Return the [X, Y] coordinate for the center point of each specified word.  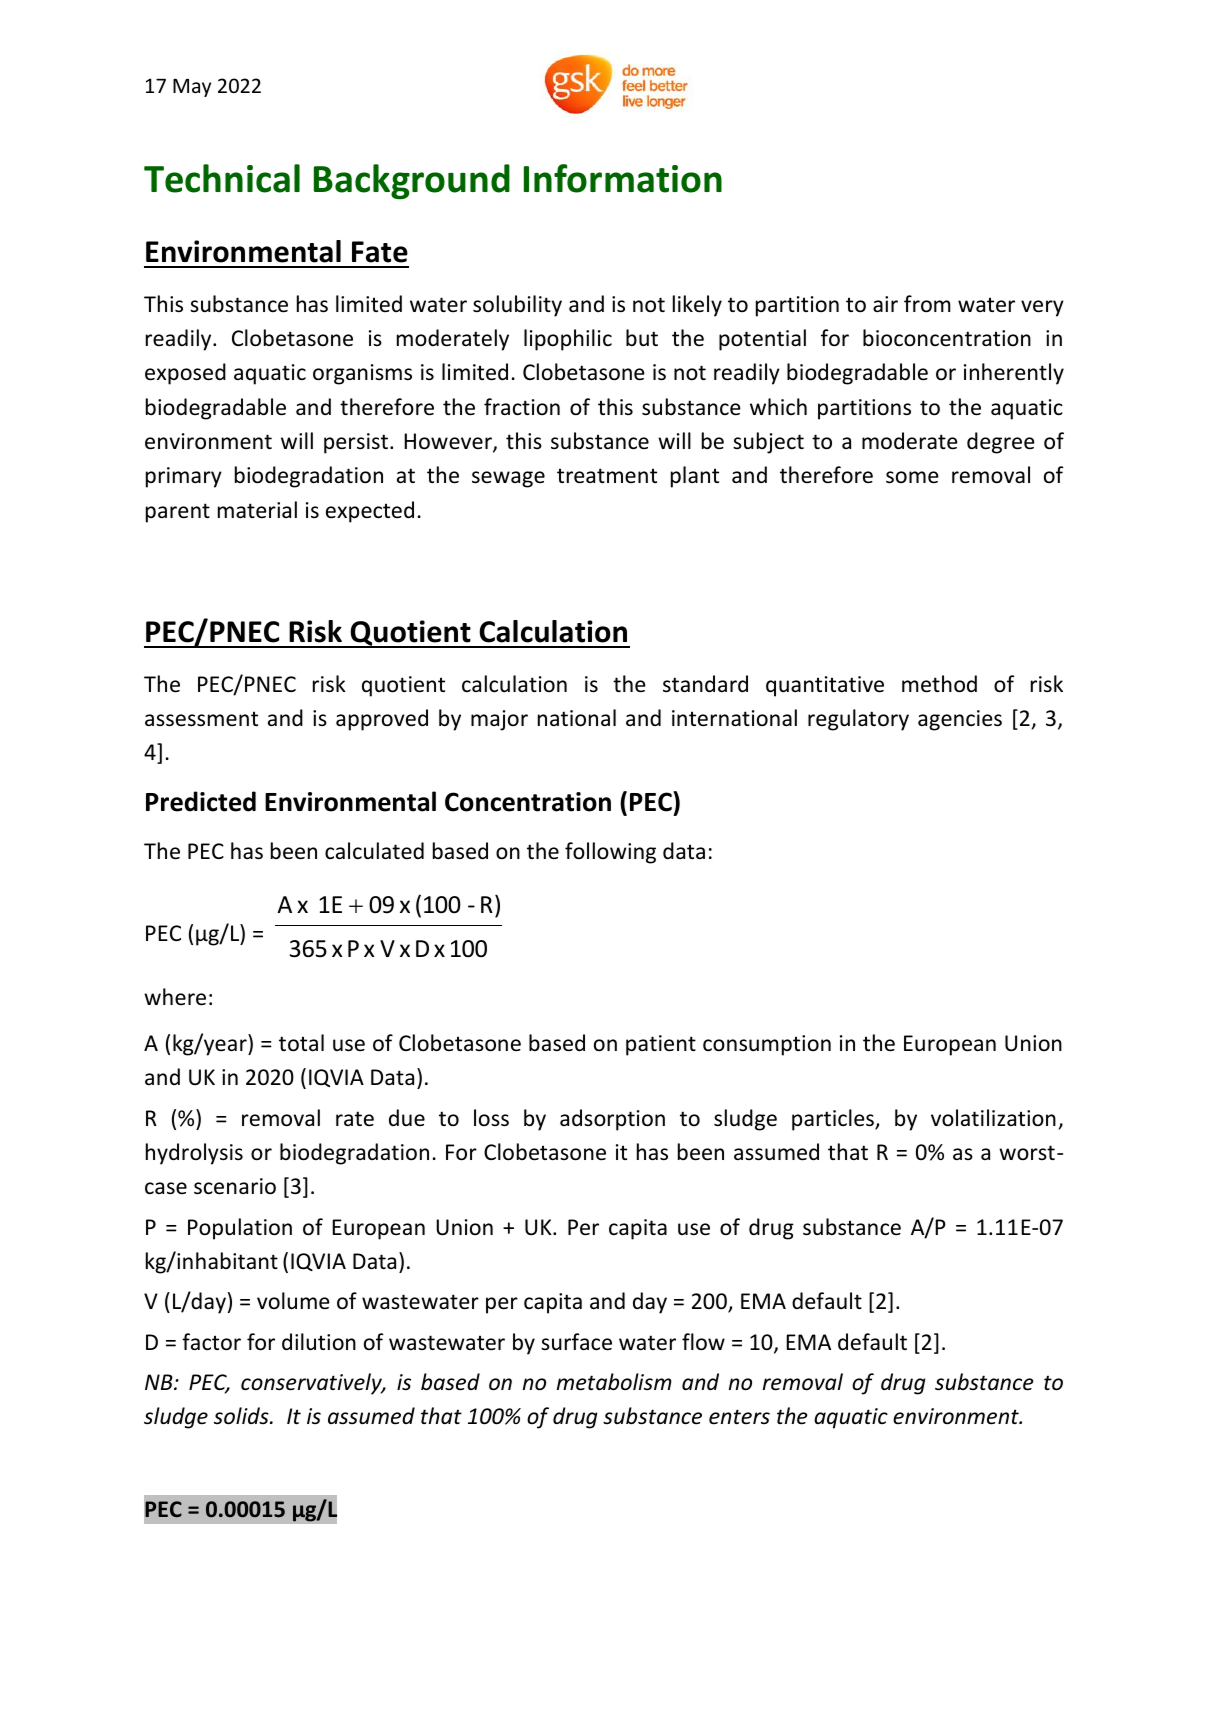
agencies [960, 720]
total [301, 1043]
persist [357, 443]
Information [623, 178]
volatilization [993, 1118]
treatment [607, 476]
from [927, 304]
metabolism [614, 1382]
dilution [319, 1342]
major [499, 720]
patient [661, 1045]
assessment [201, 719]
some [912, 477]
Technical [222, 178]
